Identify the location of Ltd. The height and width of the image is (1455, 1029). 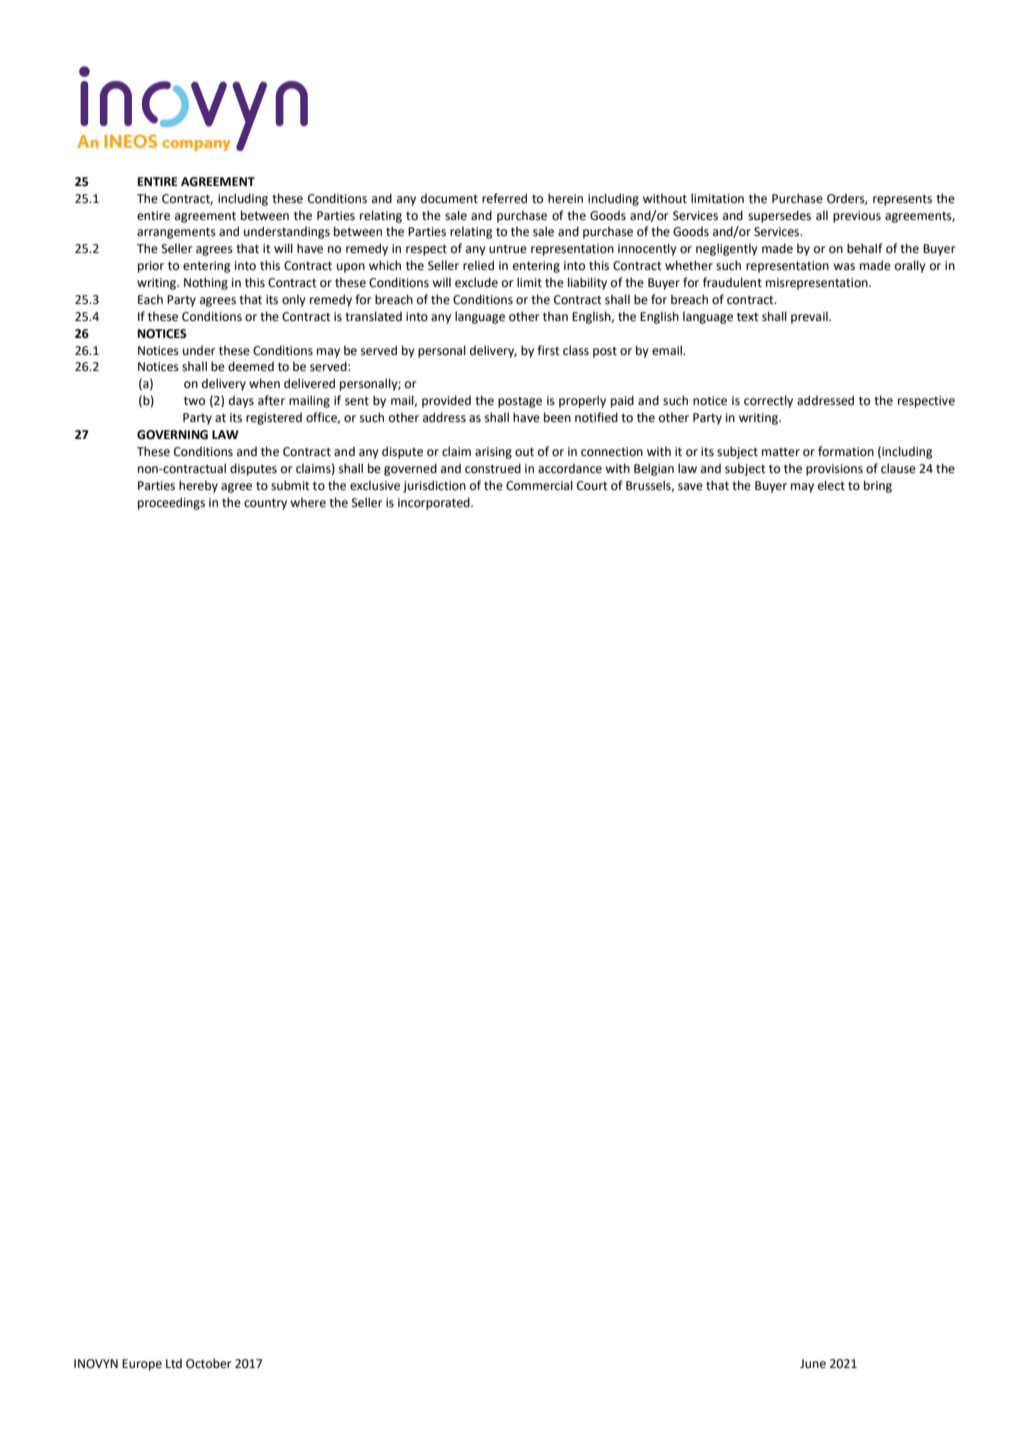
(174, 1363).
